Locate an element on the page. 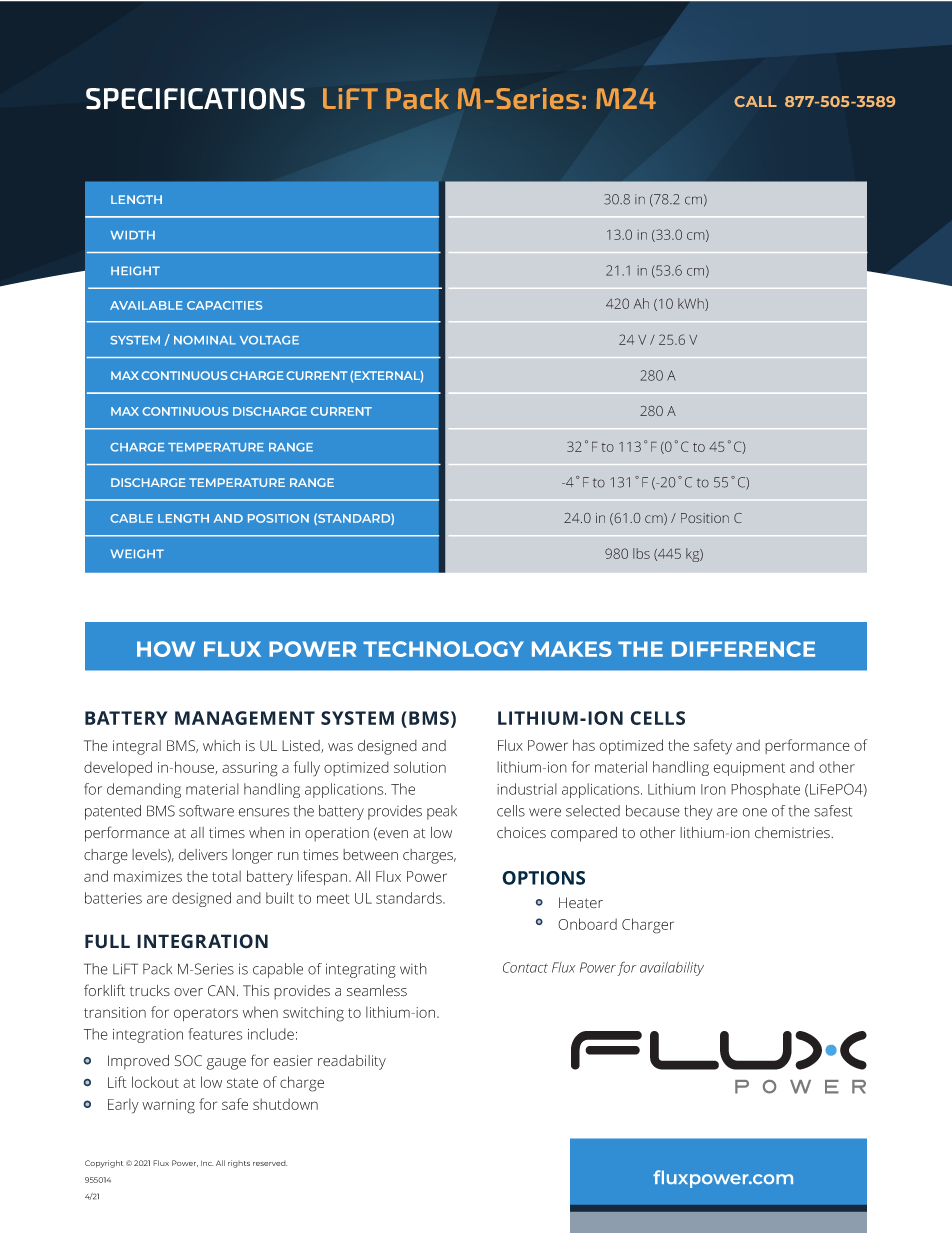  SPECIFICATIONS is located at coordinates (195, 99).
